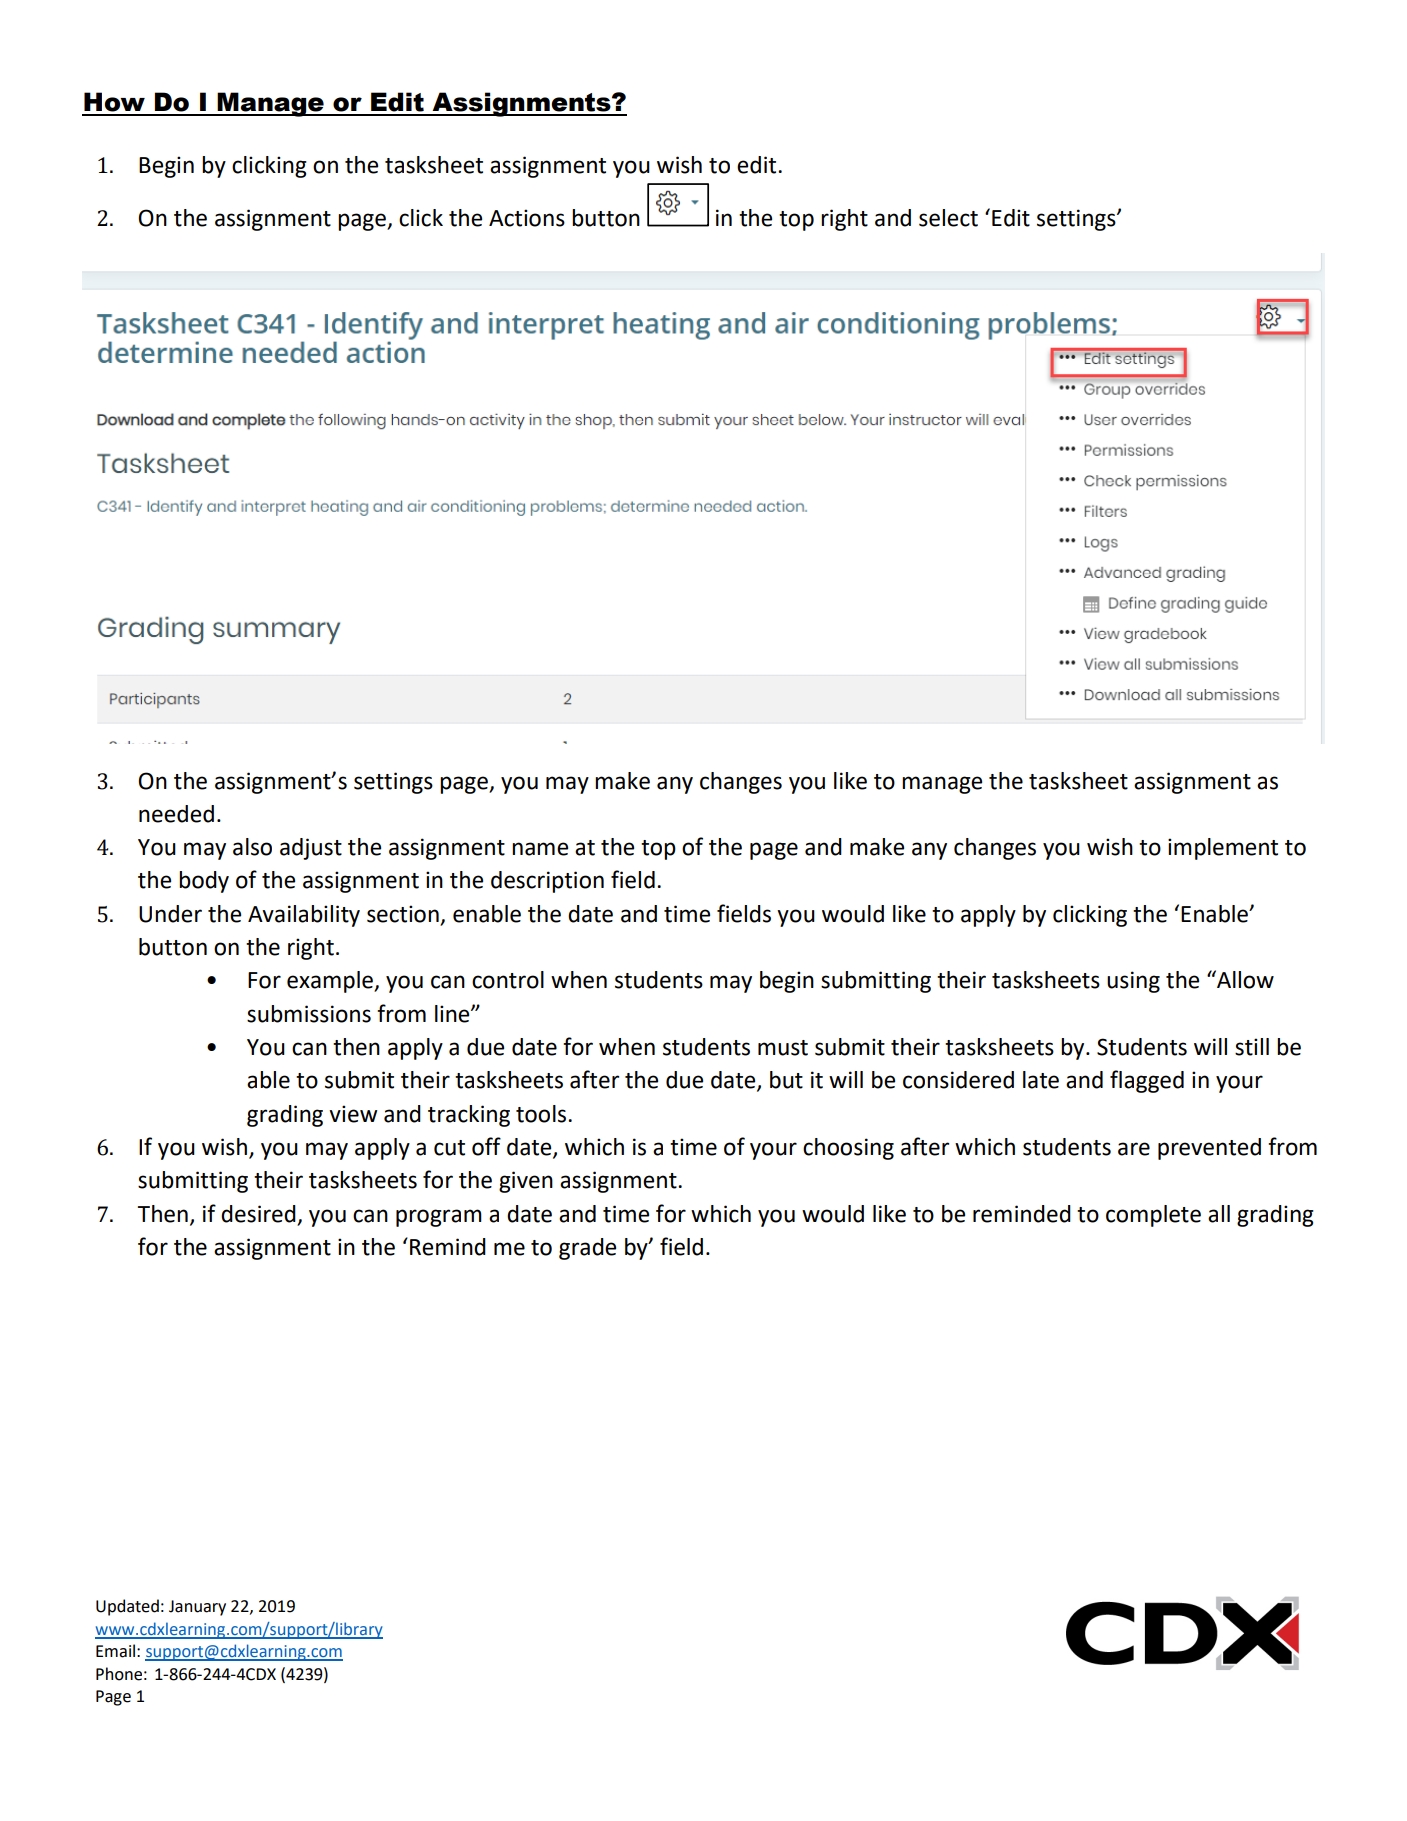 The image size is (1407, 1821). What do you see at coordinates (1153, 1216) in the screenshot?
I see `complete` at bounding box center [1153, 1216].
